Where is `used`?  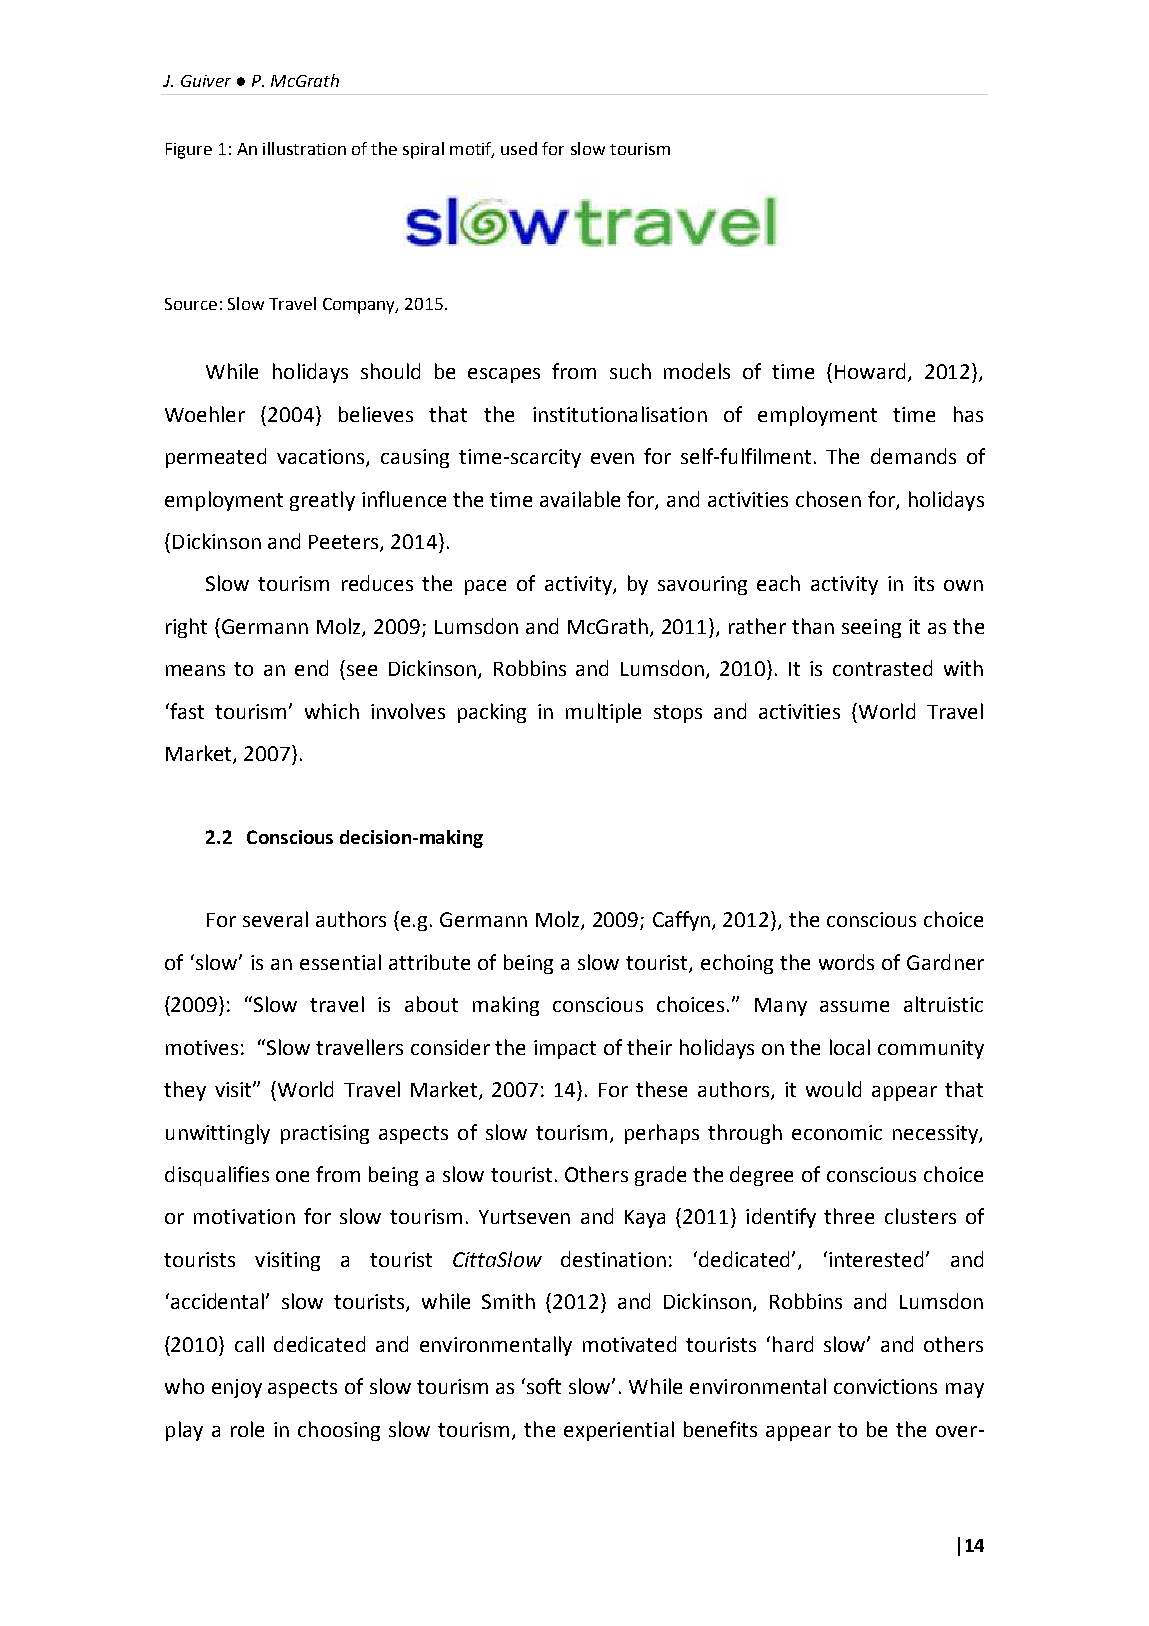
used is located at coordinates (519, 148).
